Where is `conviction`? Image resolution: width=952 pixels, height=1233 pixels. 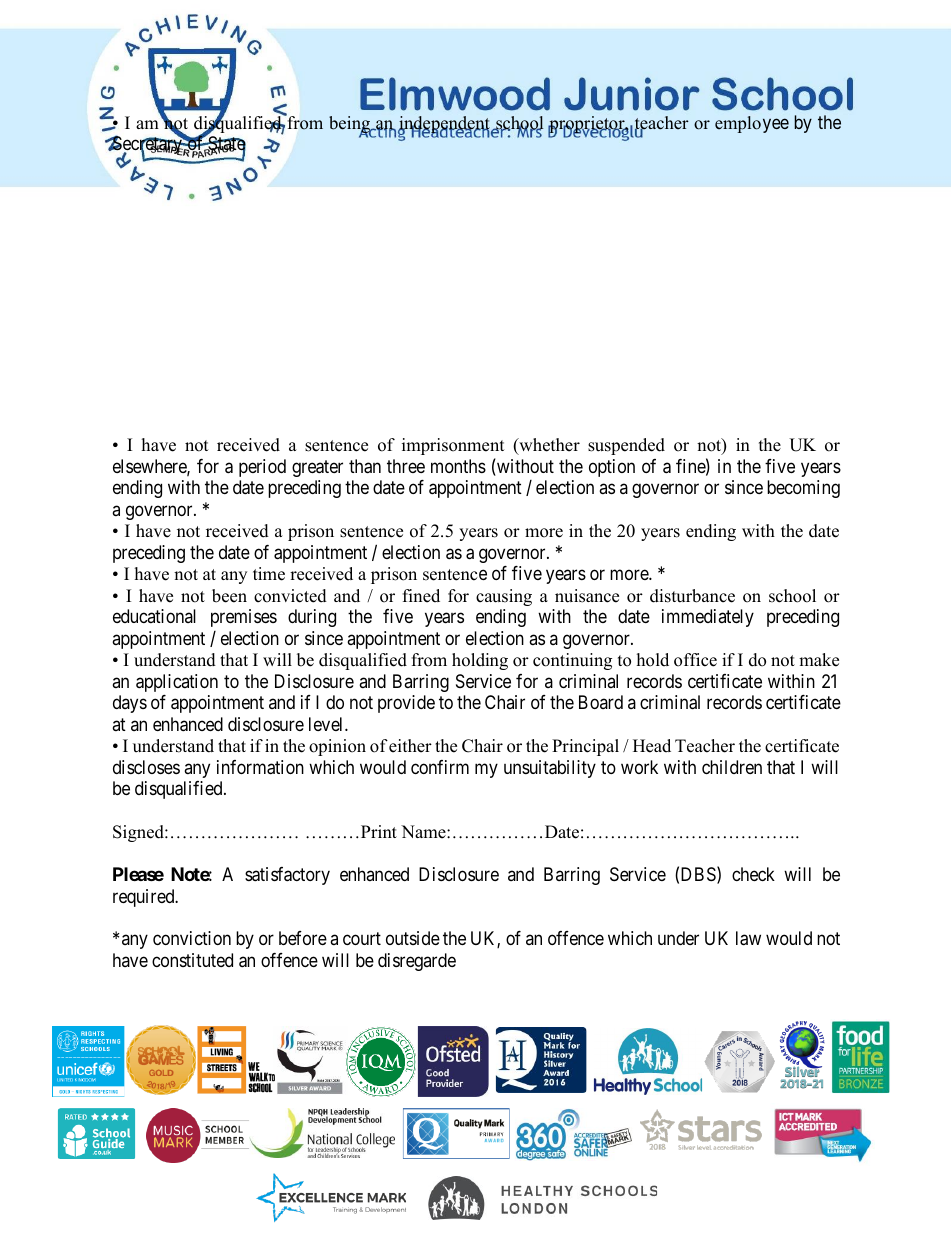 conviction is located at coordinates (192, 938).
